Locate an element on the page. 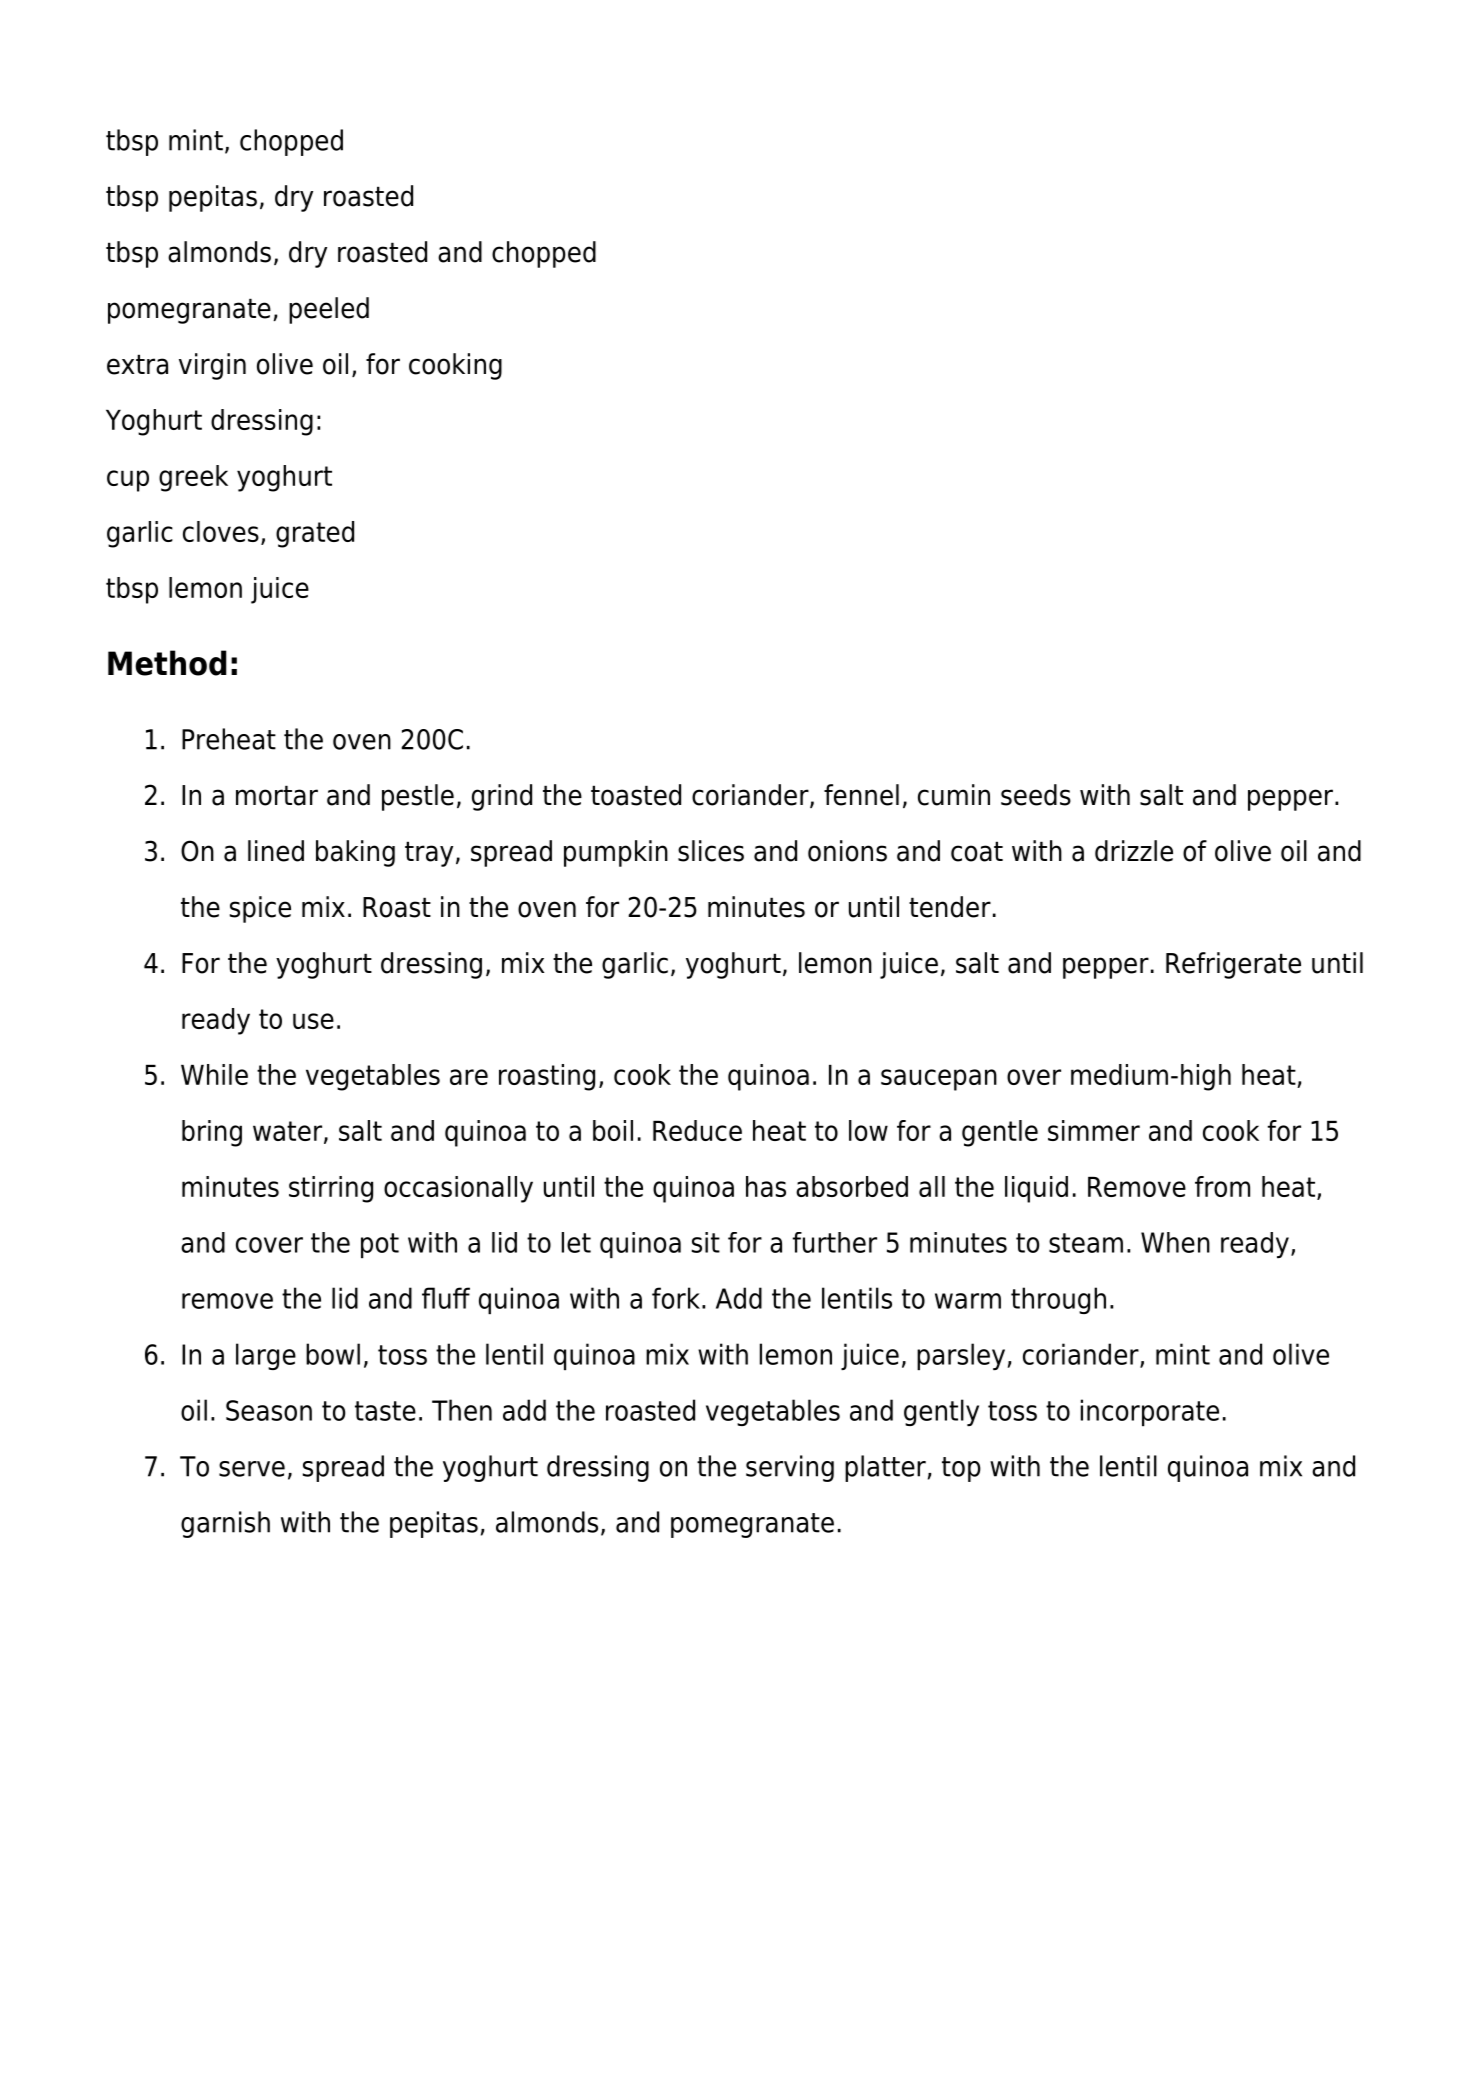 The width and height of the page is (1480, 2093). peeled is located at coordinates (329, 310).
